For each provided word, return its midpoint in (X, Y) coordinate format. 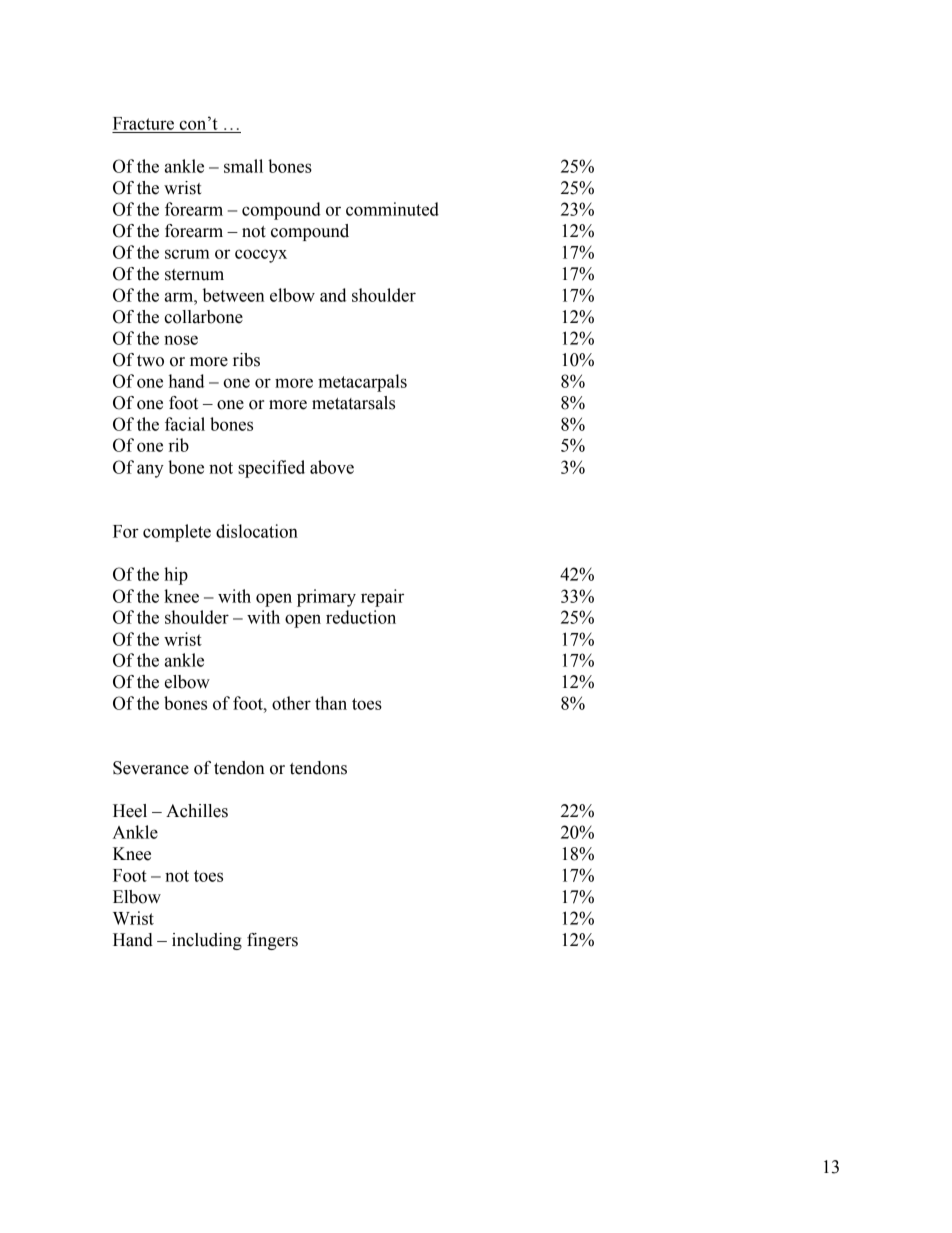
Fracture (143, 123)
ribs (246, 360)
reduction (361, 617)
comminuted (392, 209)
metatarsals (353, 403)
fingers (272, 941)
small (243, 166)
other (291, 703)
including (207, 941)
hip (176, 576)
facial (185, 424)
